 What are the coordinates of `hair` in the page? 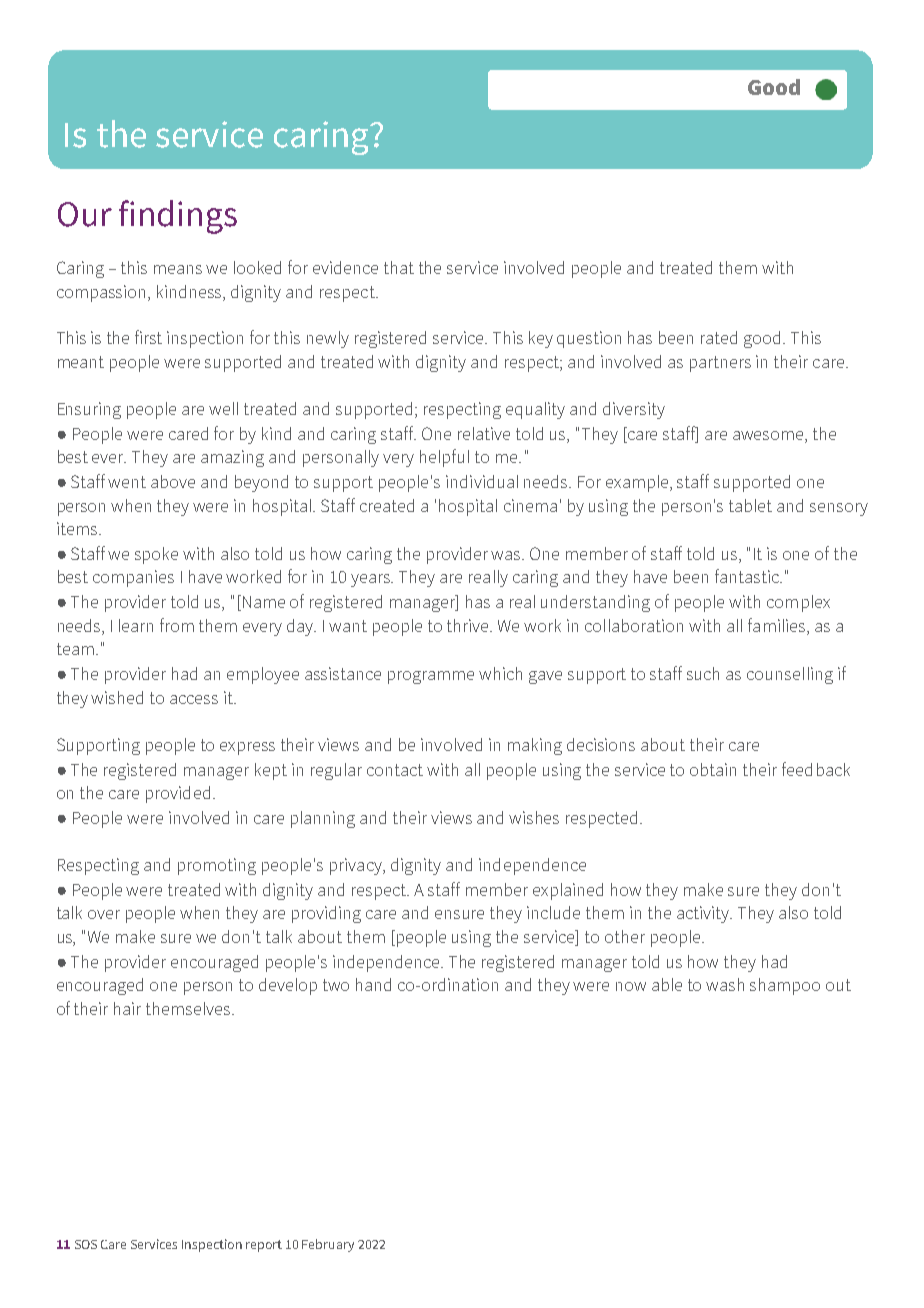 It's located at (127, 1008).
